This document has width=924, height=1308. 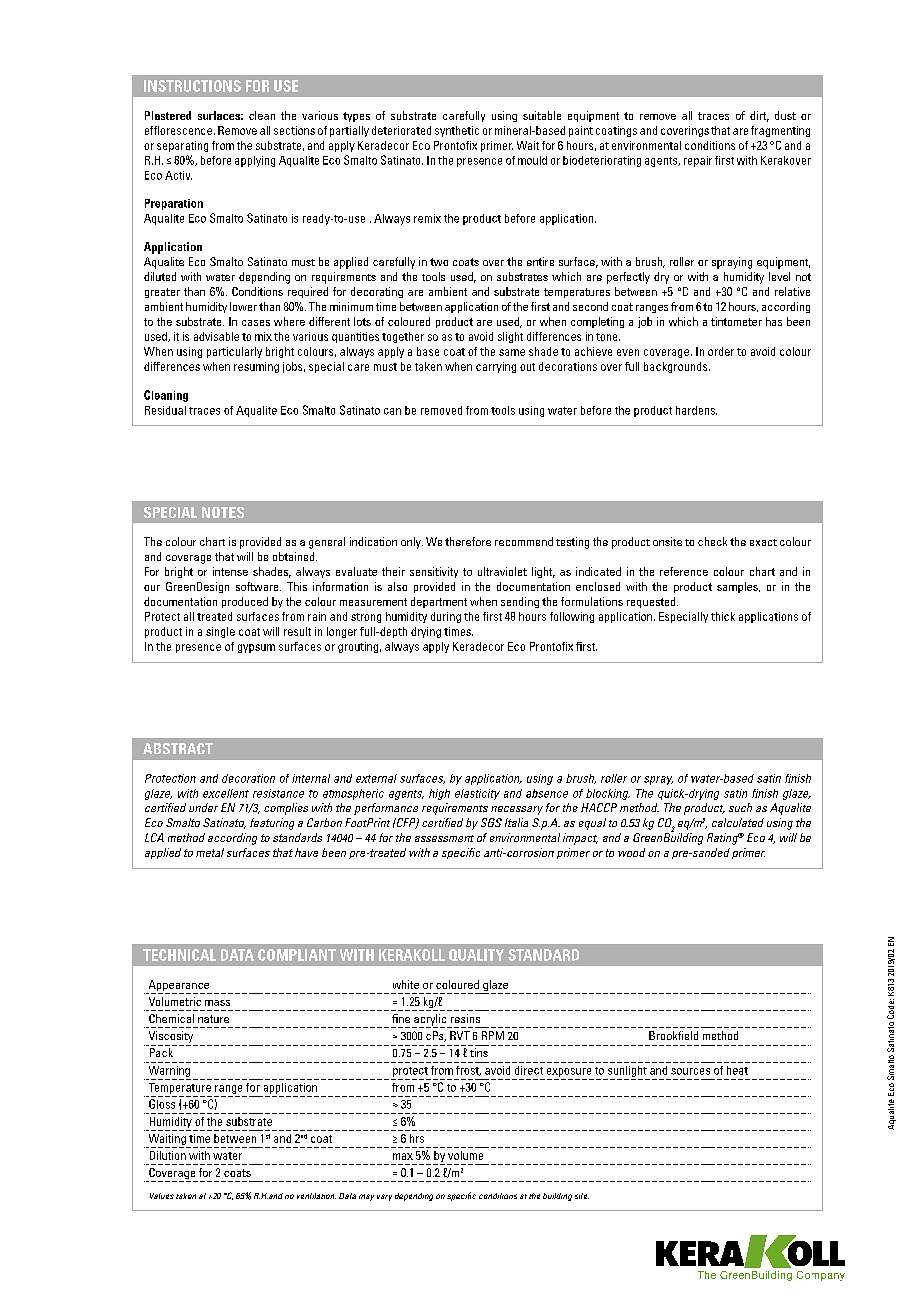 What do you see at coordinates (226, 793) in the document?
I see `excellent` at bounding box center [226, 793].
